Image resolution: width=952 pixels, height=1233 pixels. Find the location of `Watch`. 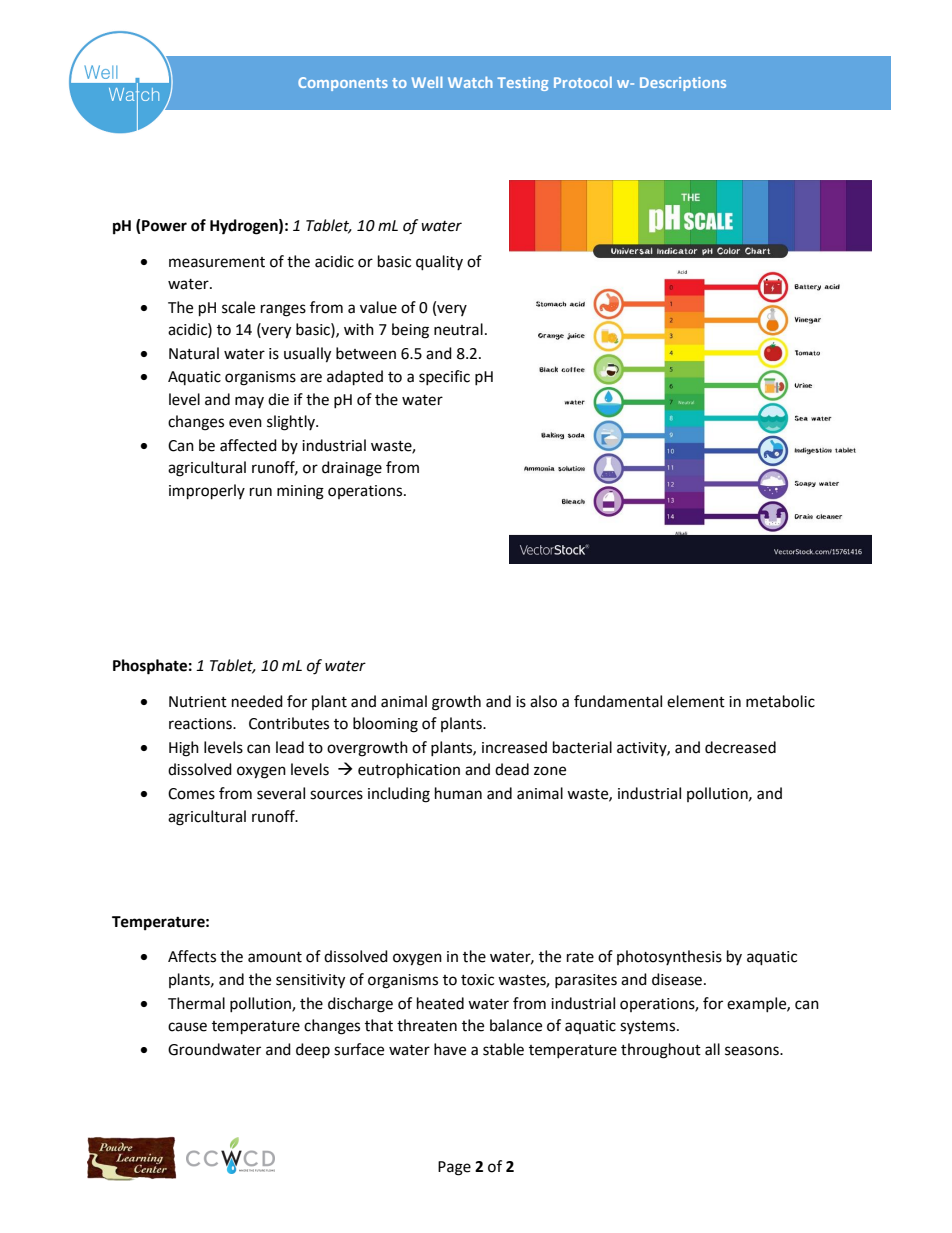

Watch is located at coordinates (470, 82).
